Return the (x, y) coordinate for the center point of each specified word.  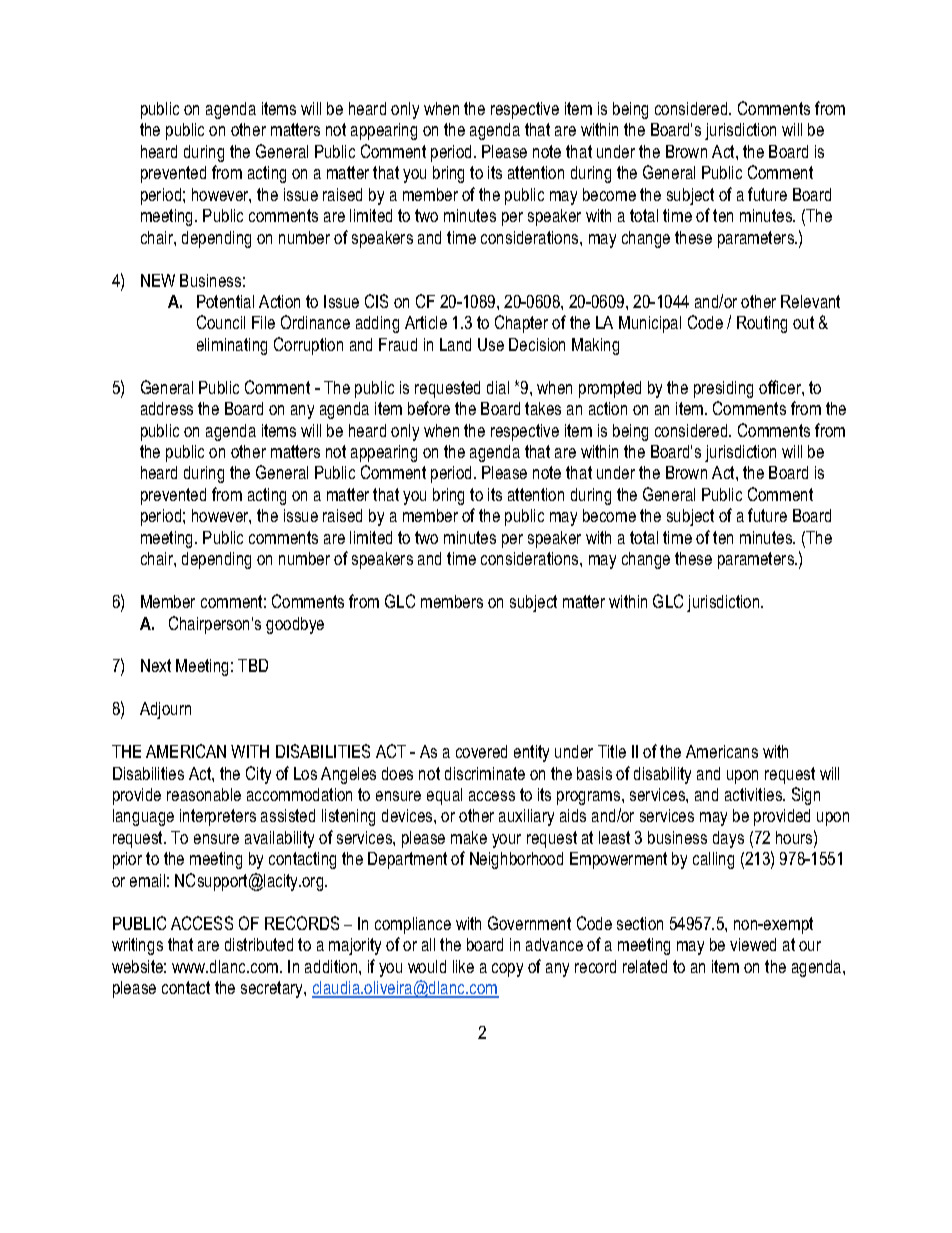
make (469, 837)
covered (481, 751)
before (429, 408)
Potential (225, 301)
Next (156, 665)
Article (426, 322)
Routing (762, 324)
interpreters (218, 817)
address (167, 408)
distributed (259, 944)
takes (543, 408)
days (728, 839)
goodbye (295, 625)
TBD (253, 665)
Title (612, 751)
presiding (723, 389)
